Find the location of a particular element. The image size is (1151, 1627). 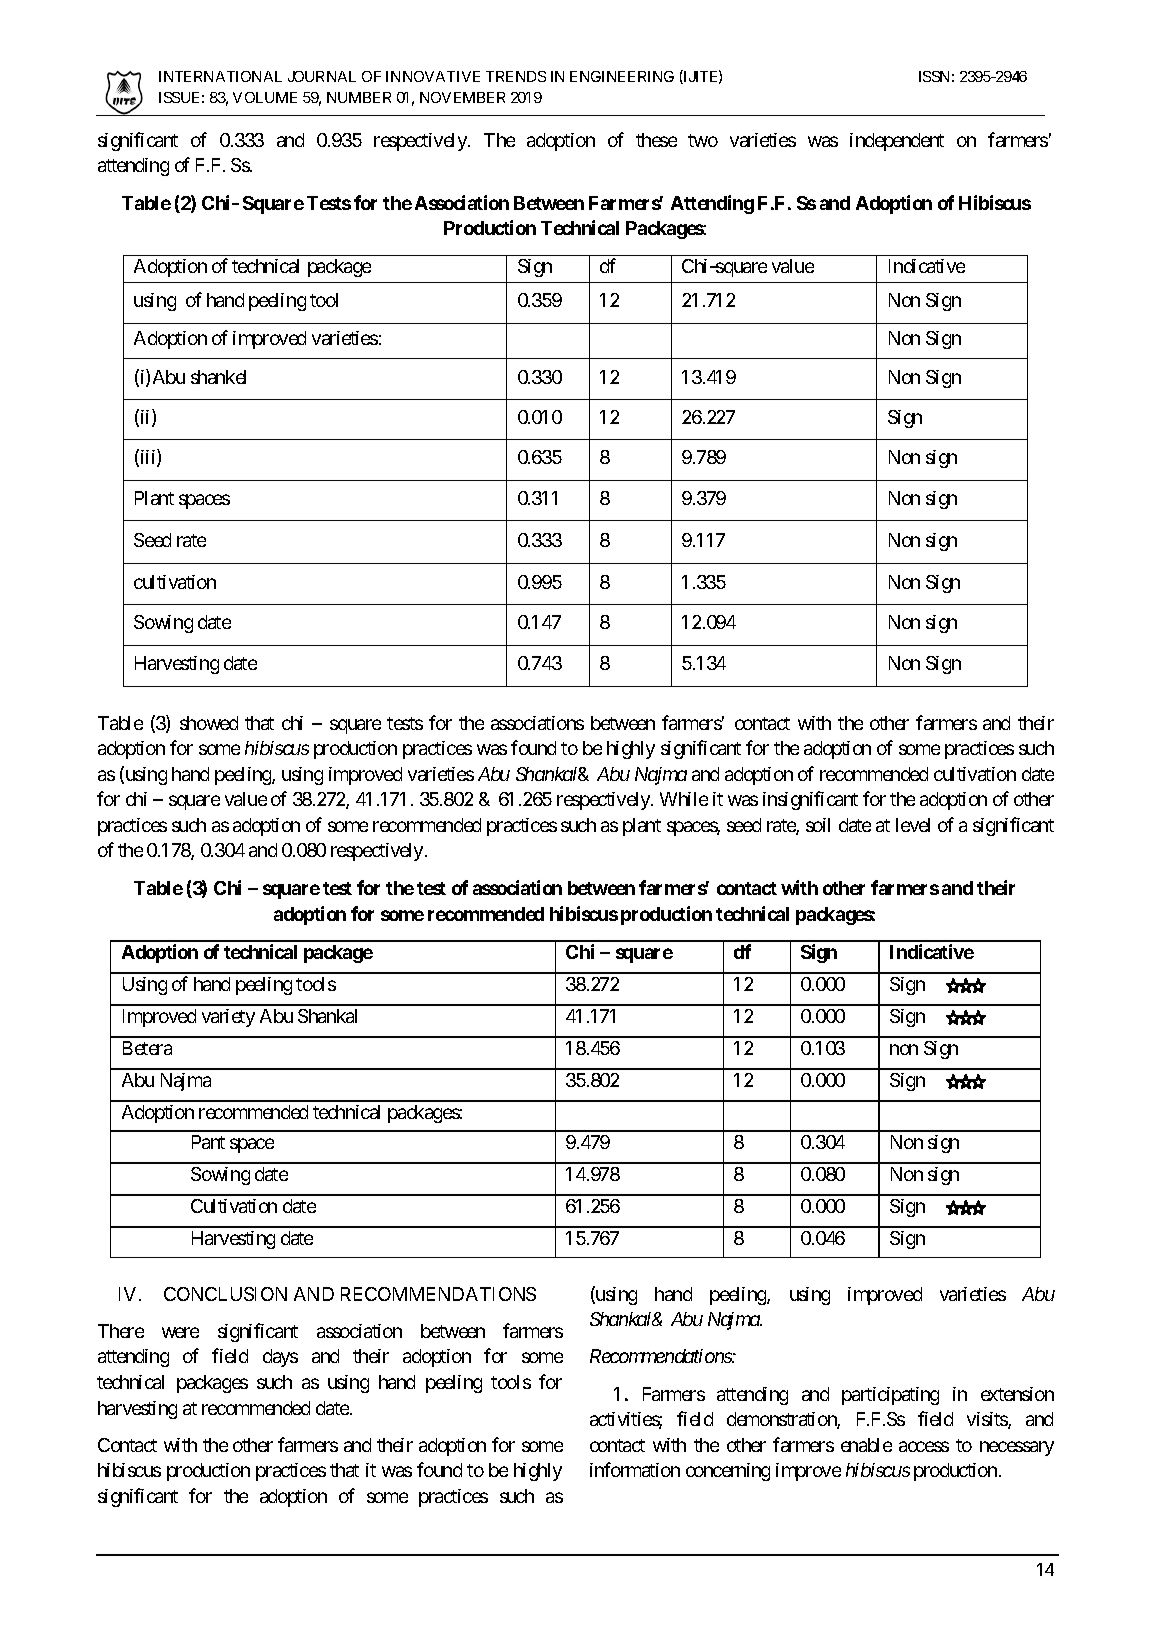

access is located at coordinates (924, 1446).
